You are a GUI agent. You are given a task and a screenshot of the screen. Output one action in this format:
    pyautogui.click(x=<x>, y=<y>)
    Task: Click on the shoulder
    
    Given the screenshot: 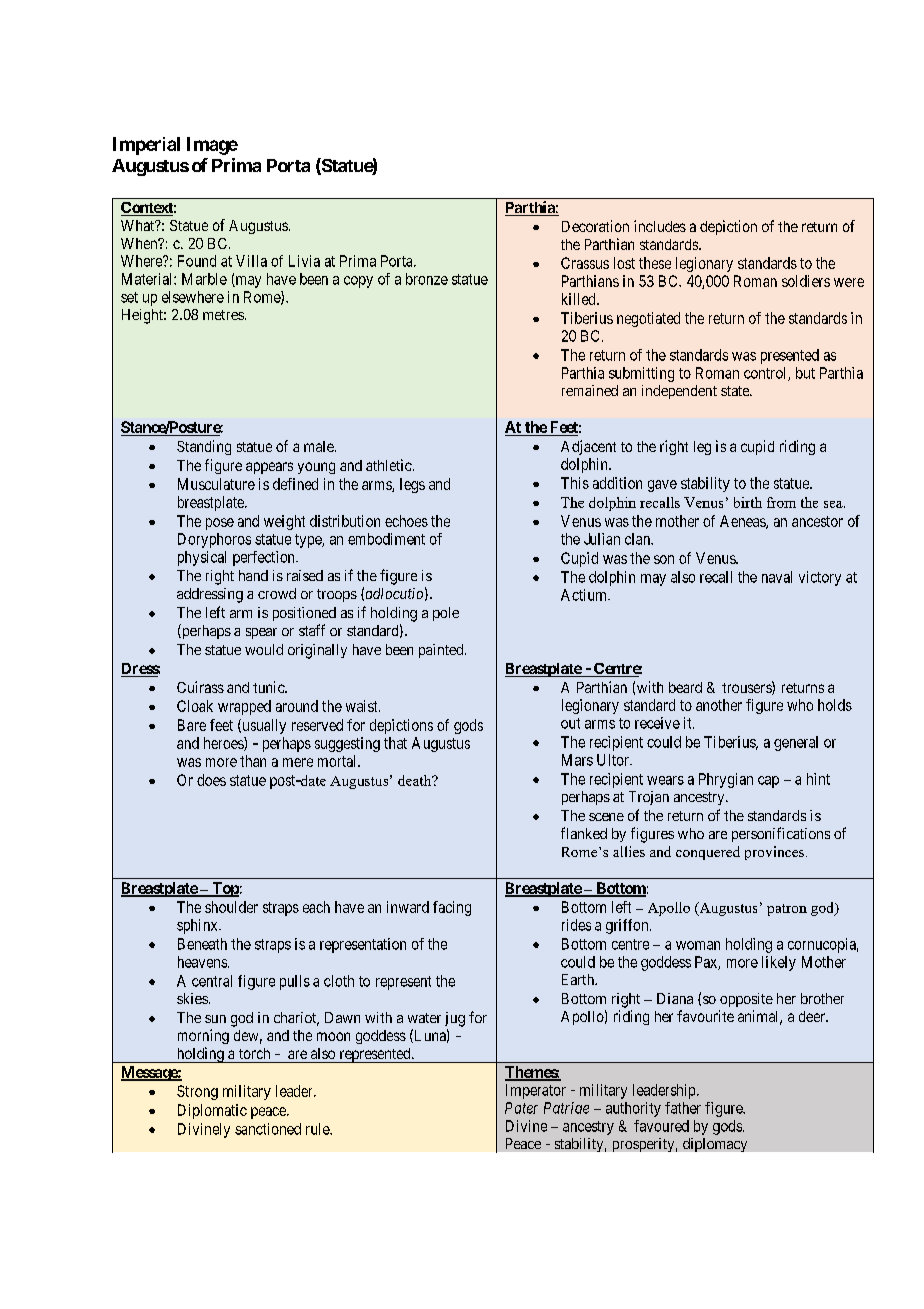 What is the action you would take?
    pyautogui.click(x=231, y=907)
